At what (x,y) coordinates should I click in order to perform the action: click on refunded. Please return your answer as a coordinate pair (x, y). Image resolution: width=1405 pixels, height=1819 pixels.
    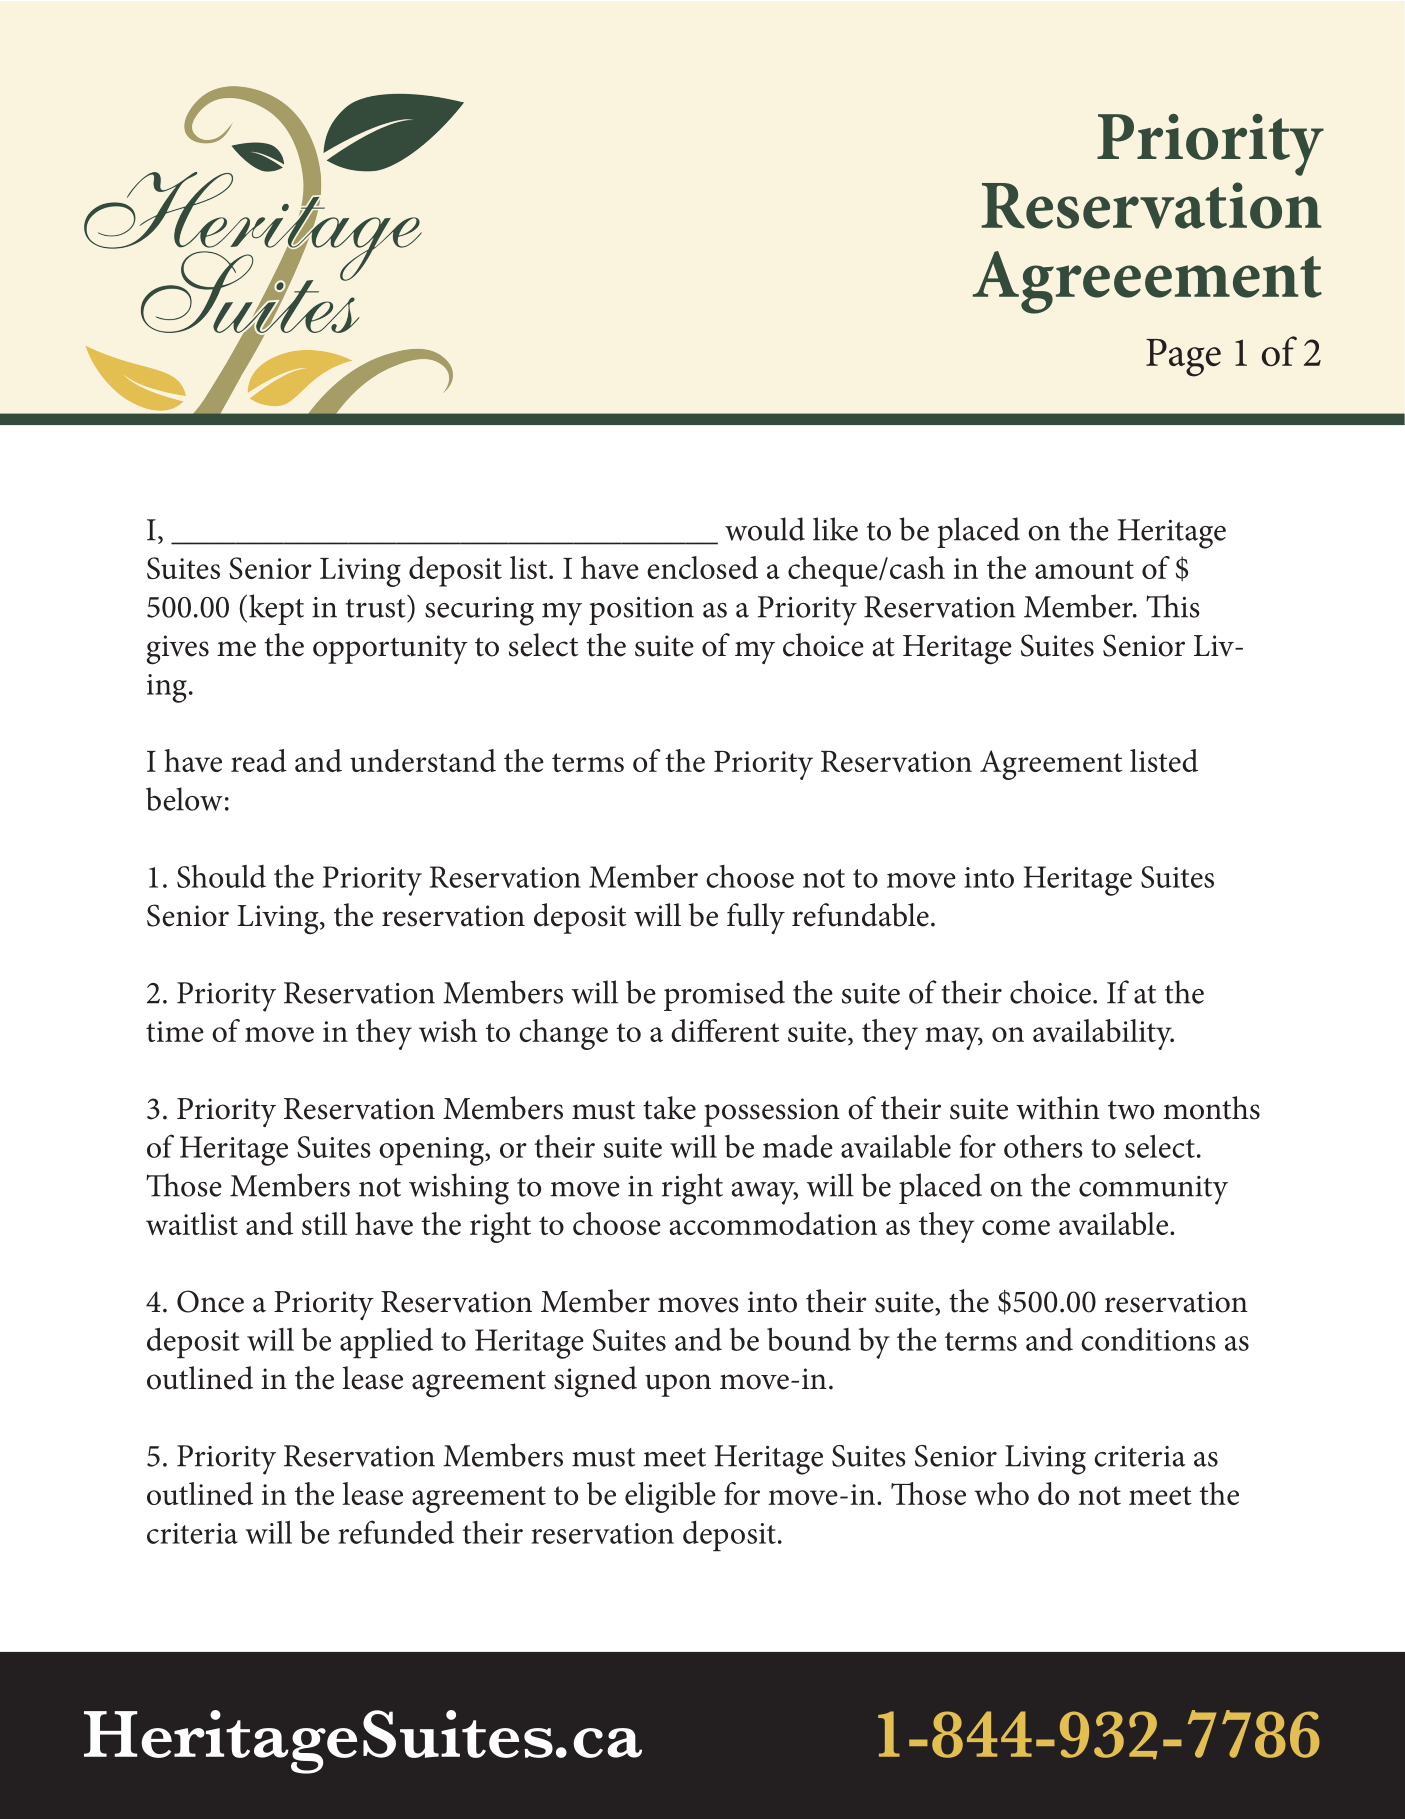
    Looking at the image, I should click on (396, 1532).
